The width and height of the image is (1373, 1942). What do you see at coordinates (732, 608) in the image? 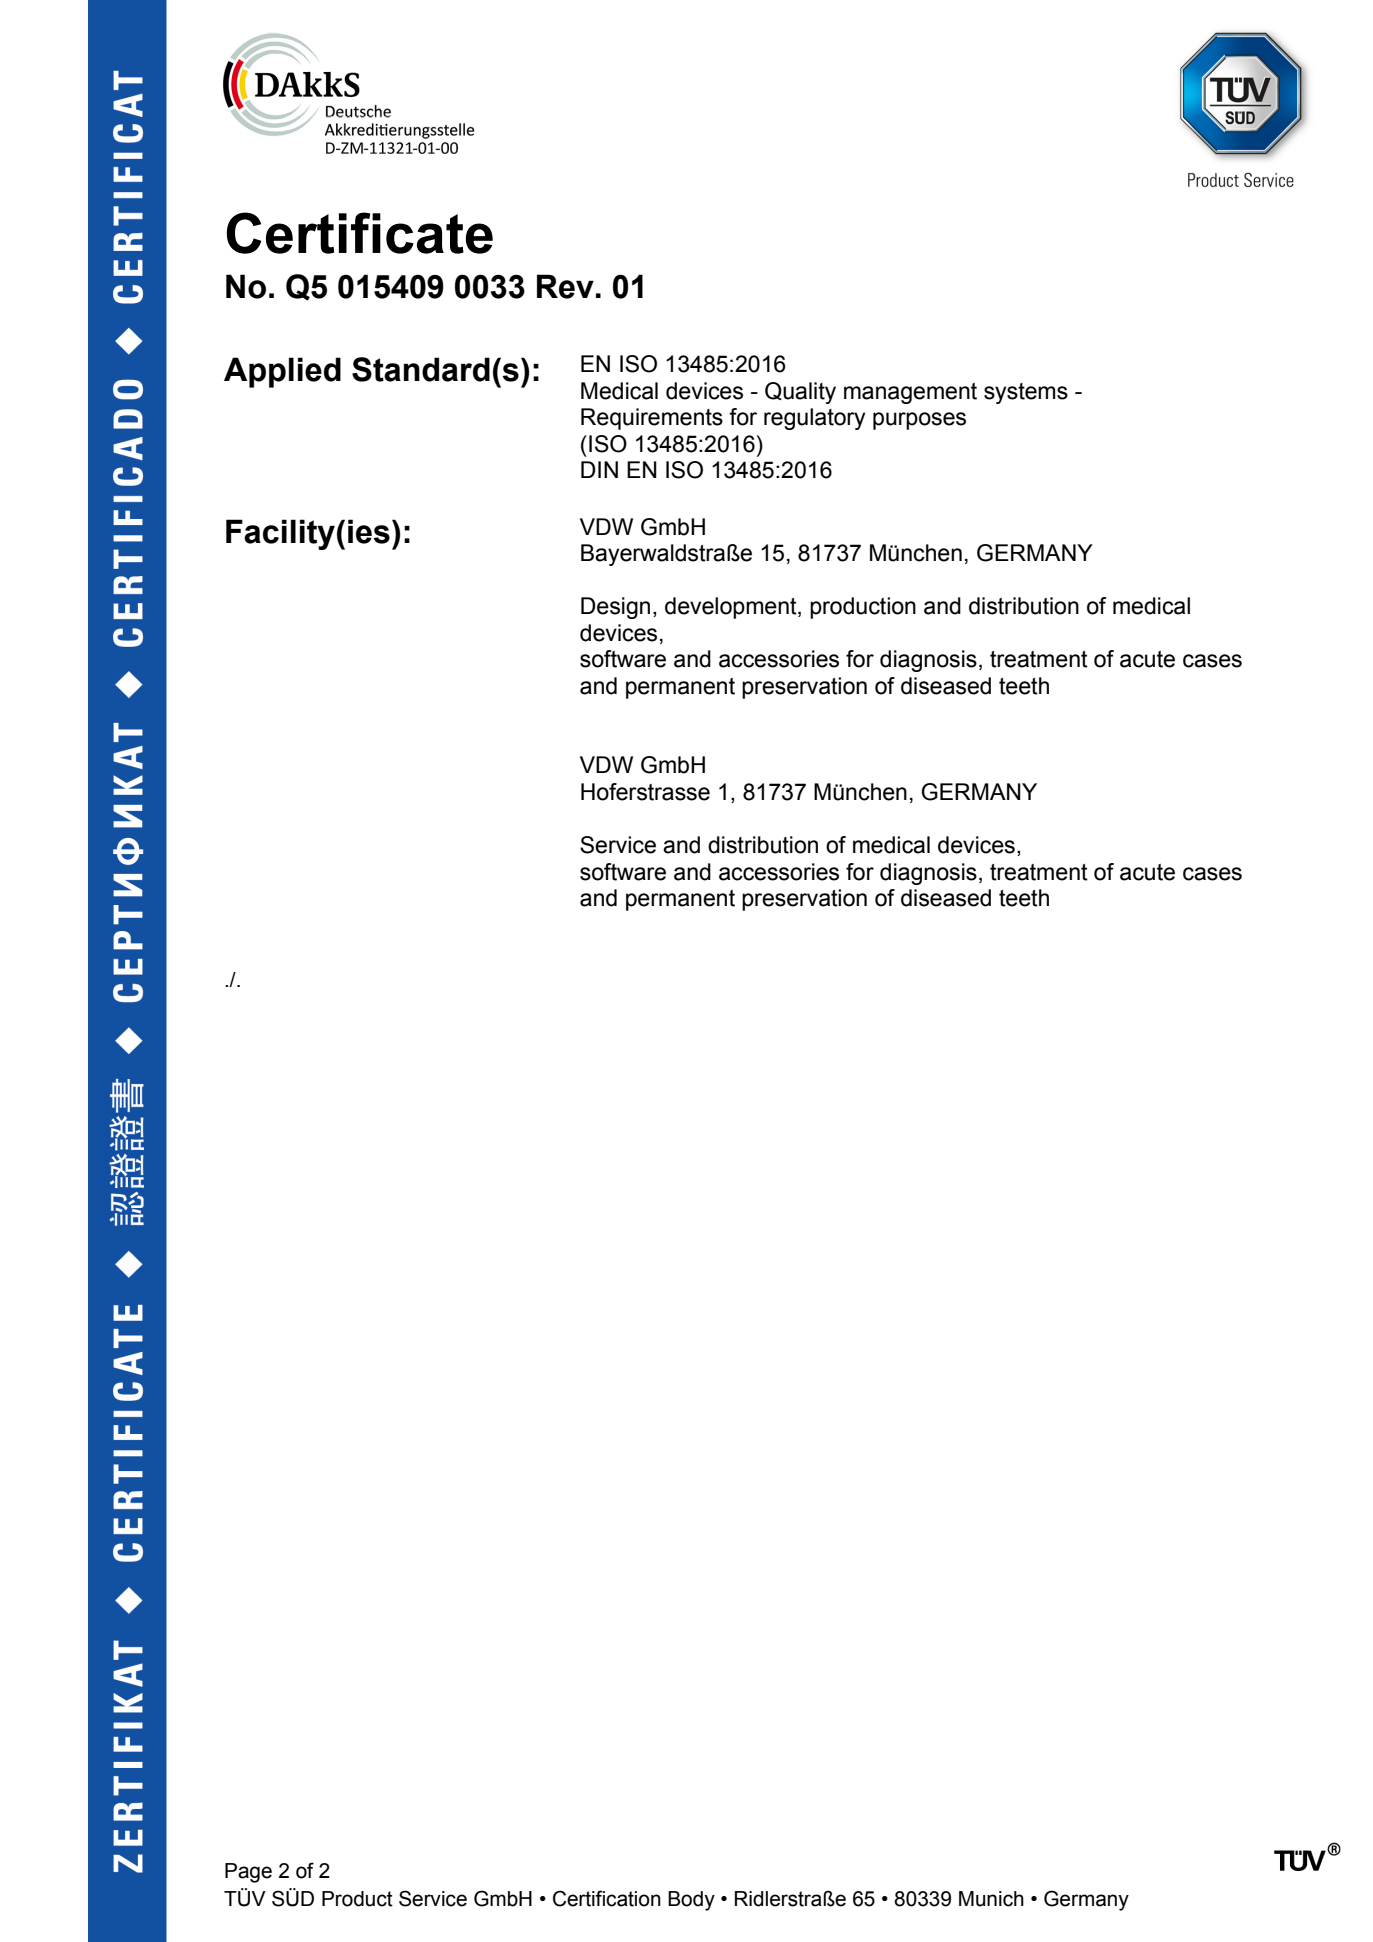
I see `development` at bounding box center [732, 608].
